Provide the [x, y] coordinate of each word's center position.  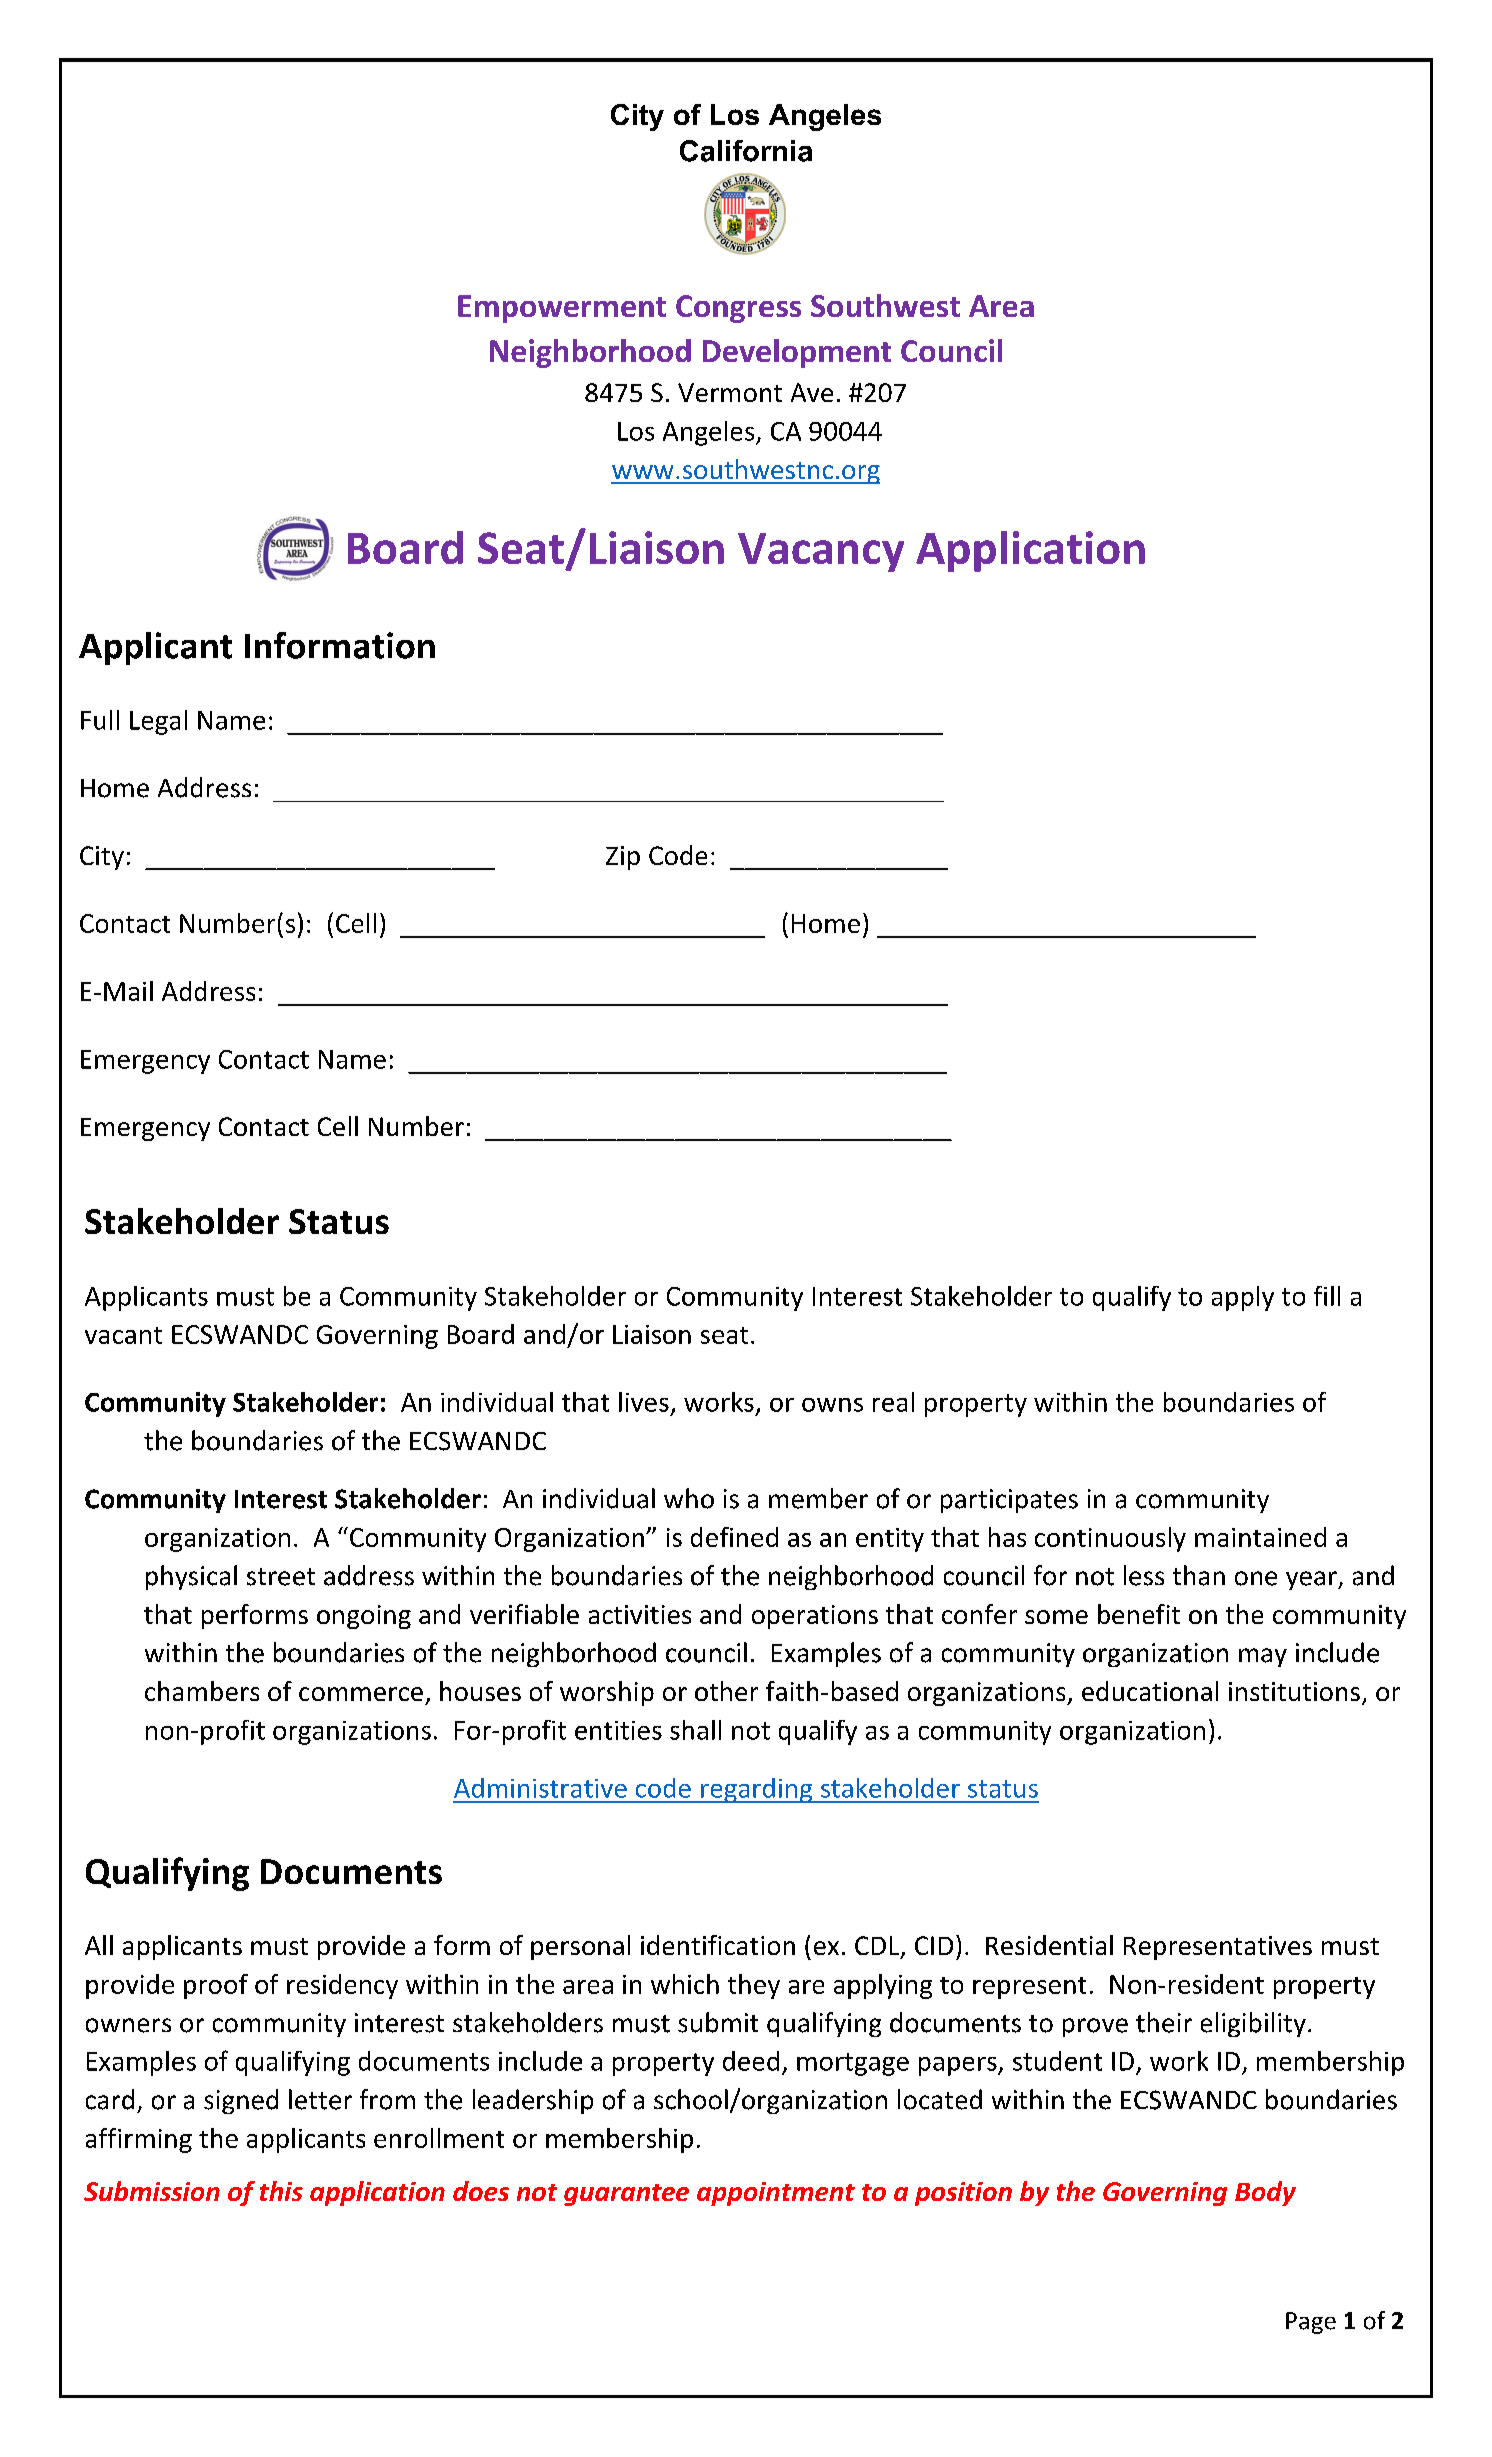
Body [1265, 2193]
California [746, 151]
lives [644, 1402]
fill [1327, 1296]
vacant [123, 1335]
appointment [776, 2194]
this [281, 2191]
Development [797, 353]
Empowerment [562, 309]
